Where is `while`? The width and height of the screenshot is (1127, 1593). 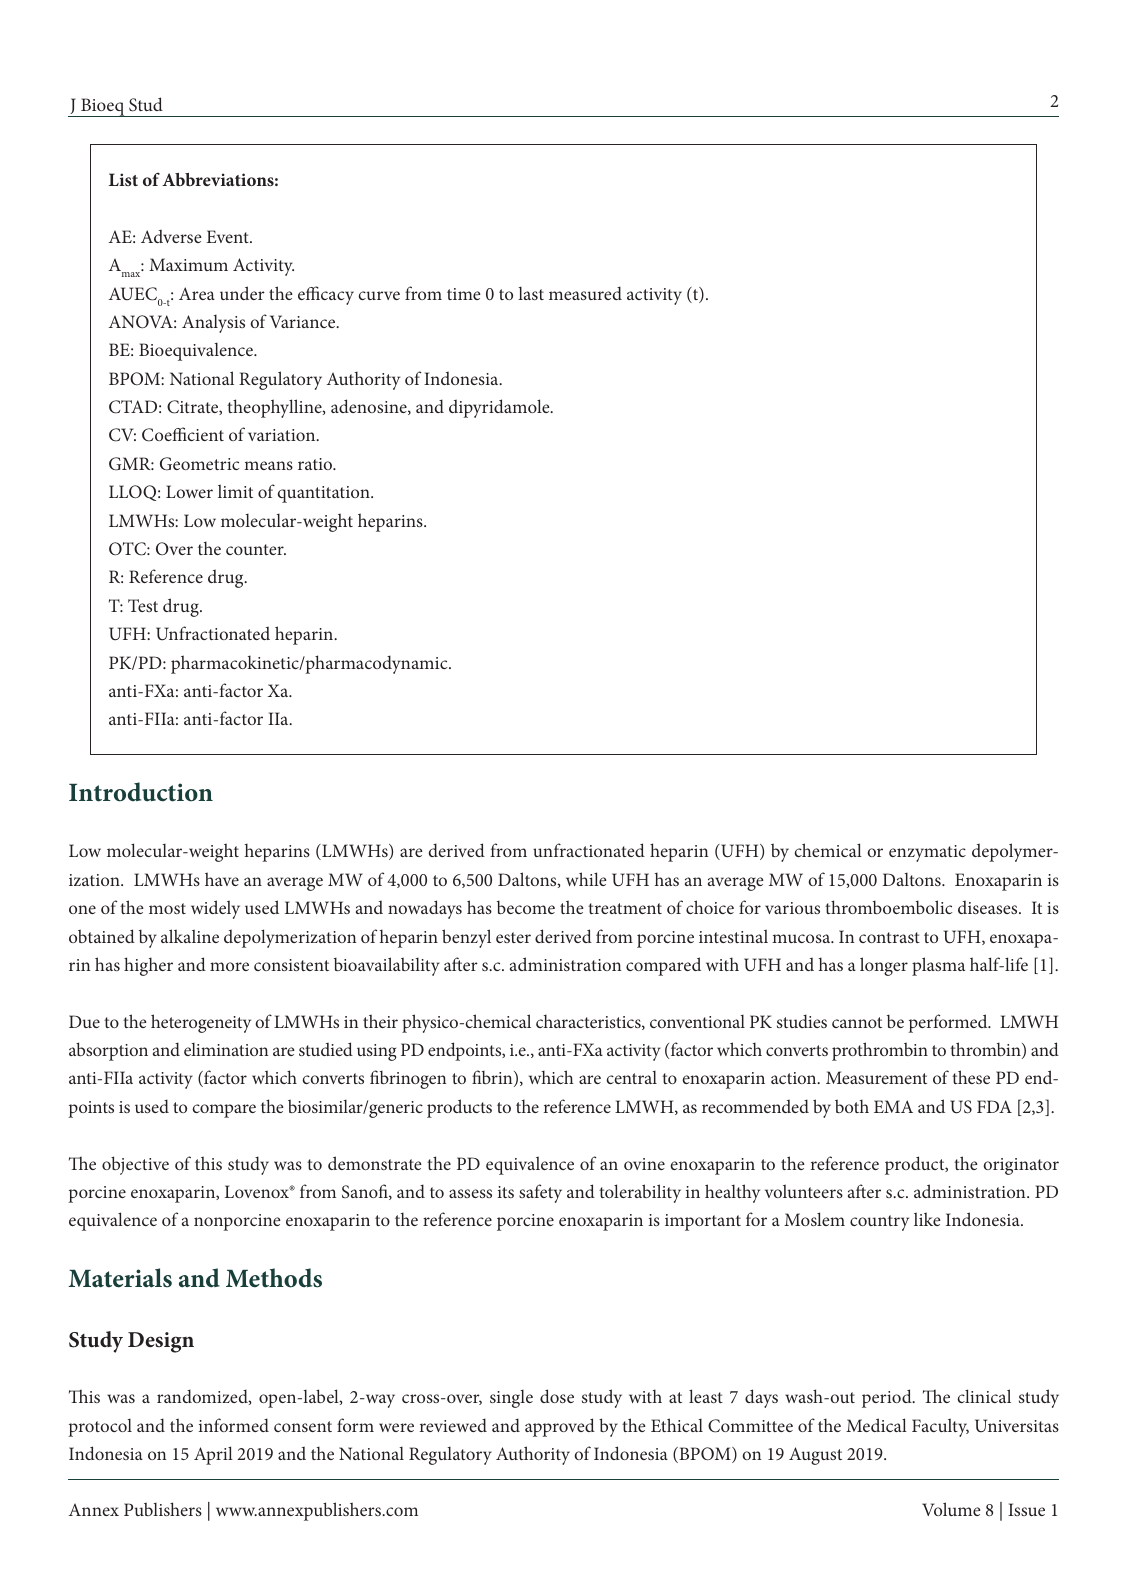
while is located at coordinates (586, 879).
